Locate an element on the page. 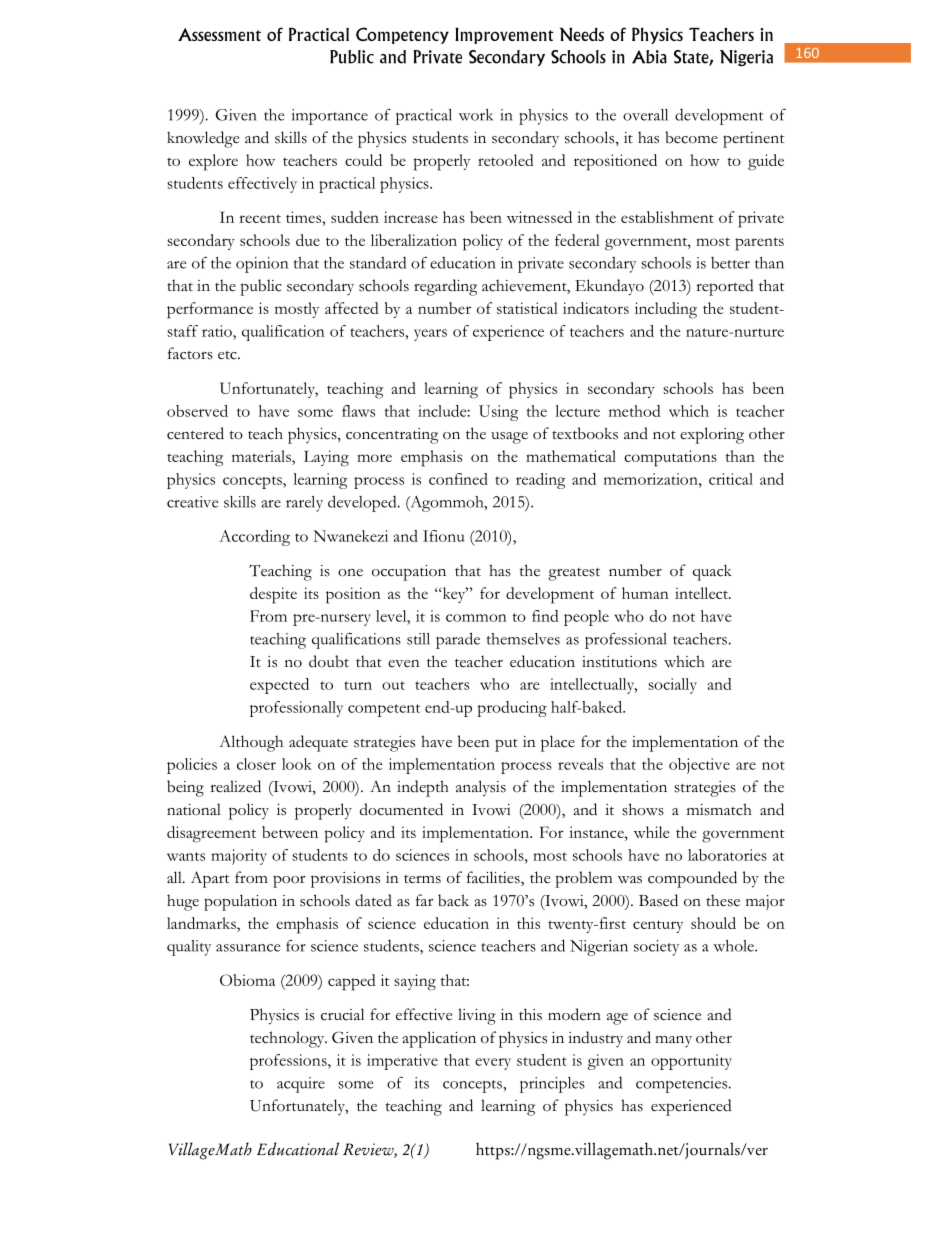 Image resolution: width=952 pixels, height=1233 pixels. Improvement is located at coordinates (504, 36).
